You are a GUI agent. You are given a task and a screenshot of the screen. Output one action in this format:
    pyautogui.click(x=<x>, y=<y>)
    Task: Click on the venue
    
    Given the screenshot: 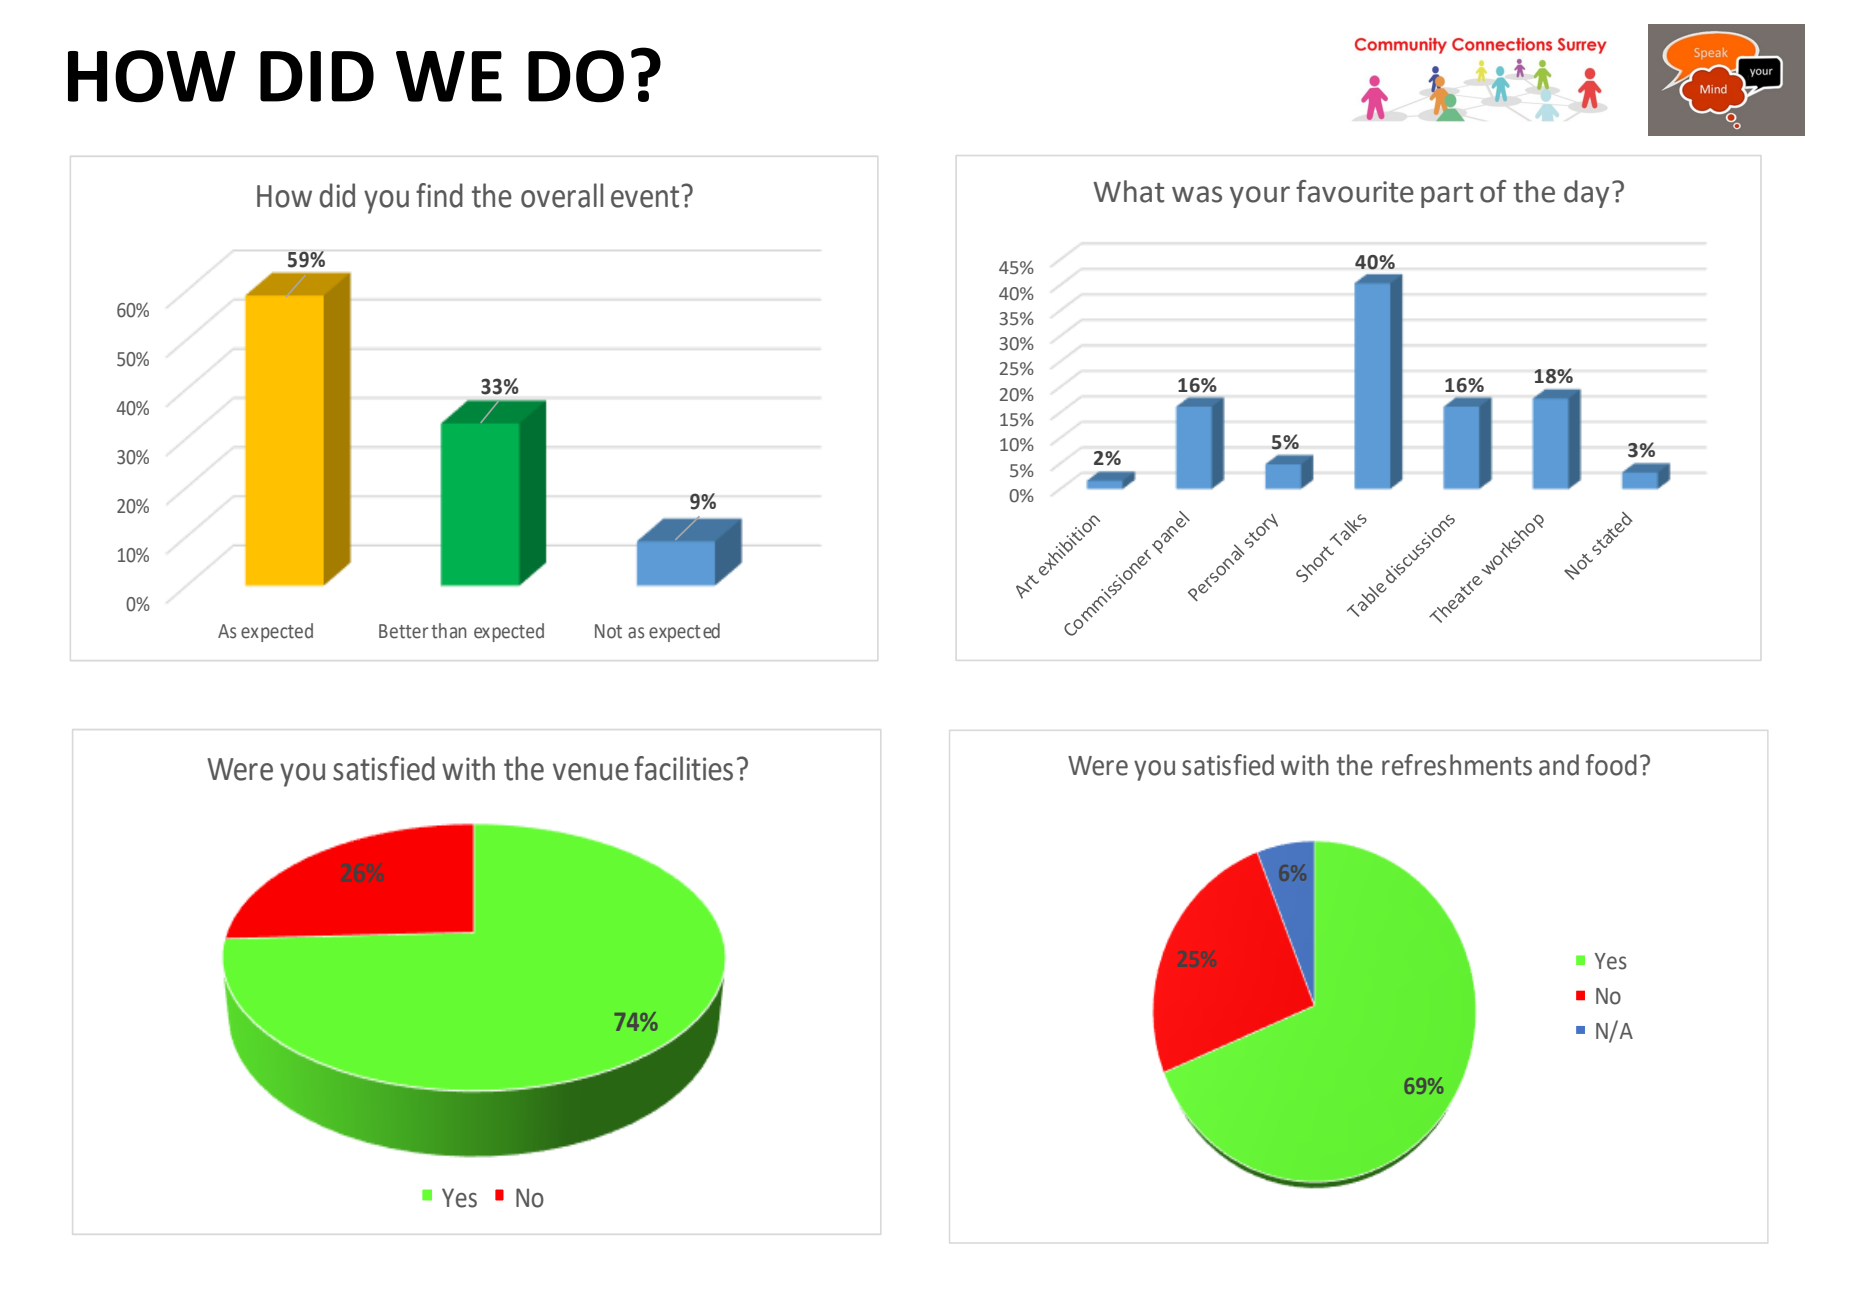 What is the action you would take?
    pyautogui.click(x=591, y=772)
